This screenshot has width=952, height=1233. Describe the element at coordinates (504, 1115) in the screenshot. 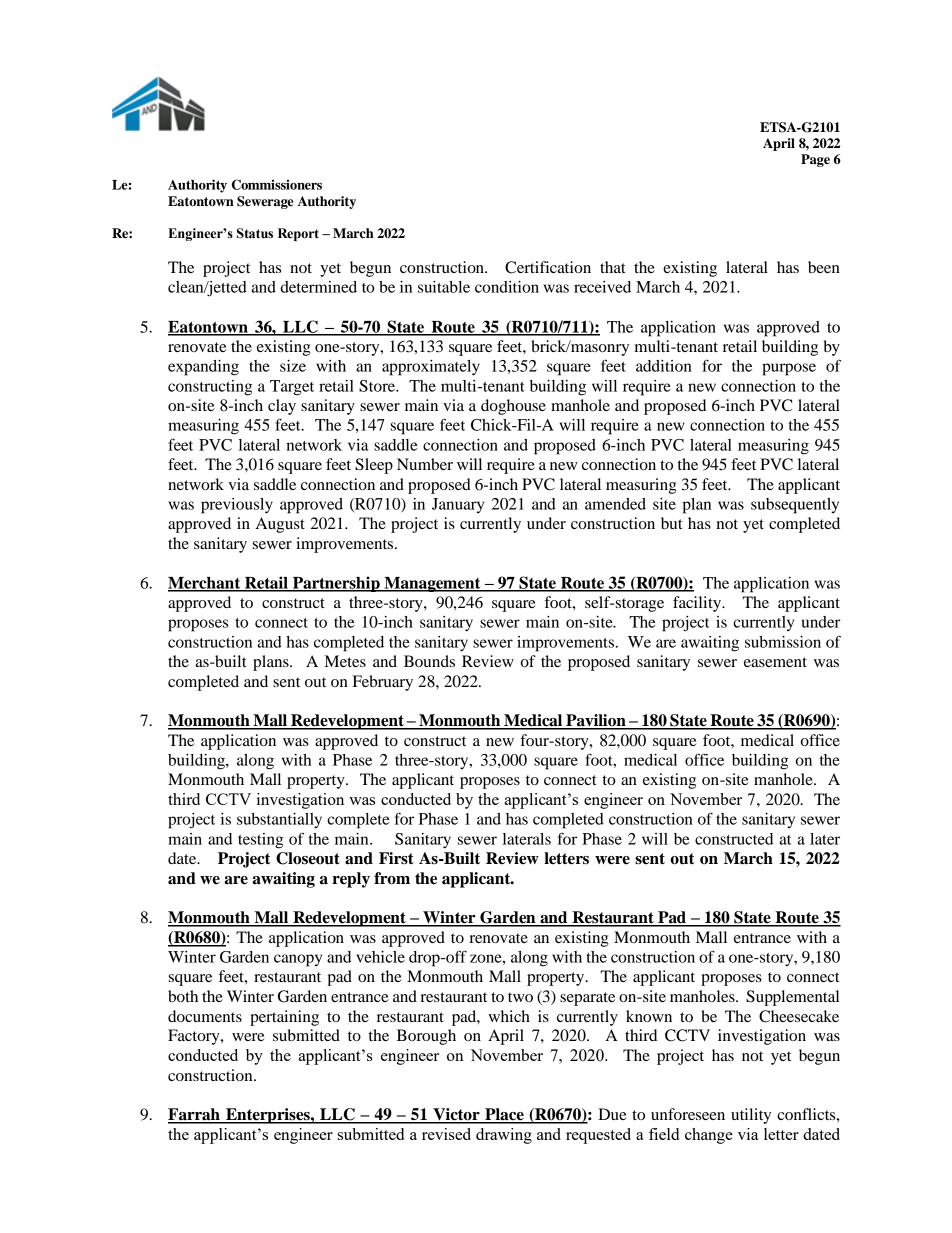

I see `Place` at that location.
